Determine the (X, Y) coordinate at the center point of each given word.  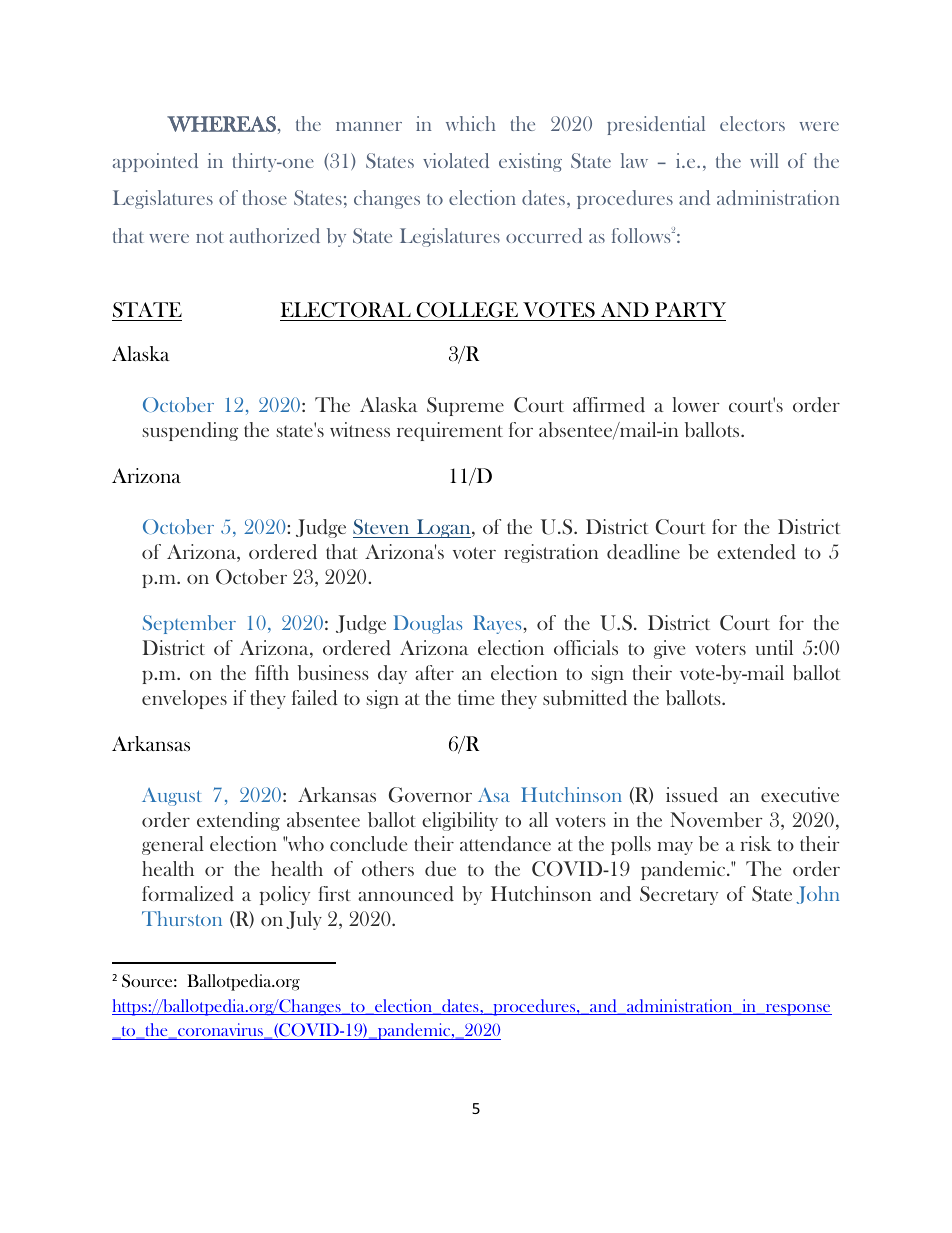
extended (756, 552)
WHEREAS (221, 124)
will (764, 160)
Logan (443, 528)
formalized (188, 894)
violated (456, 160)
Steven (381, 527)
